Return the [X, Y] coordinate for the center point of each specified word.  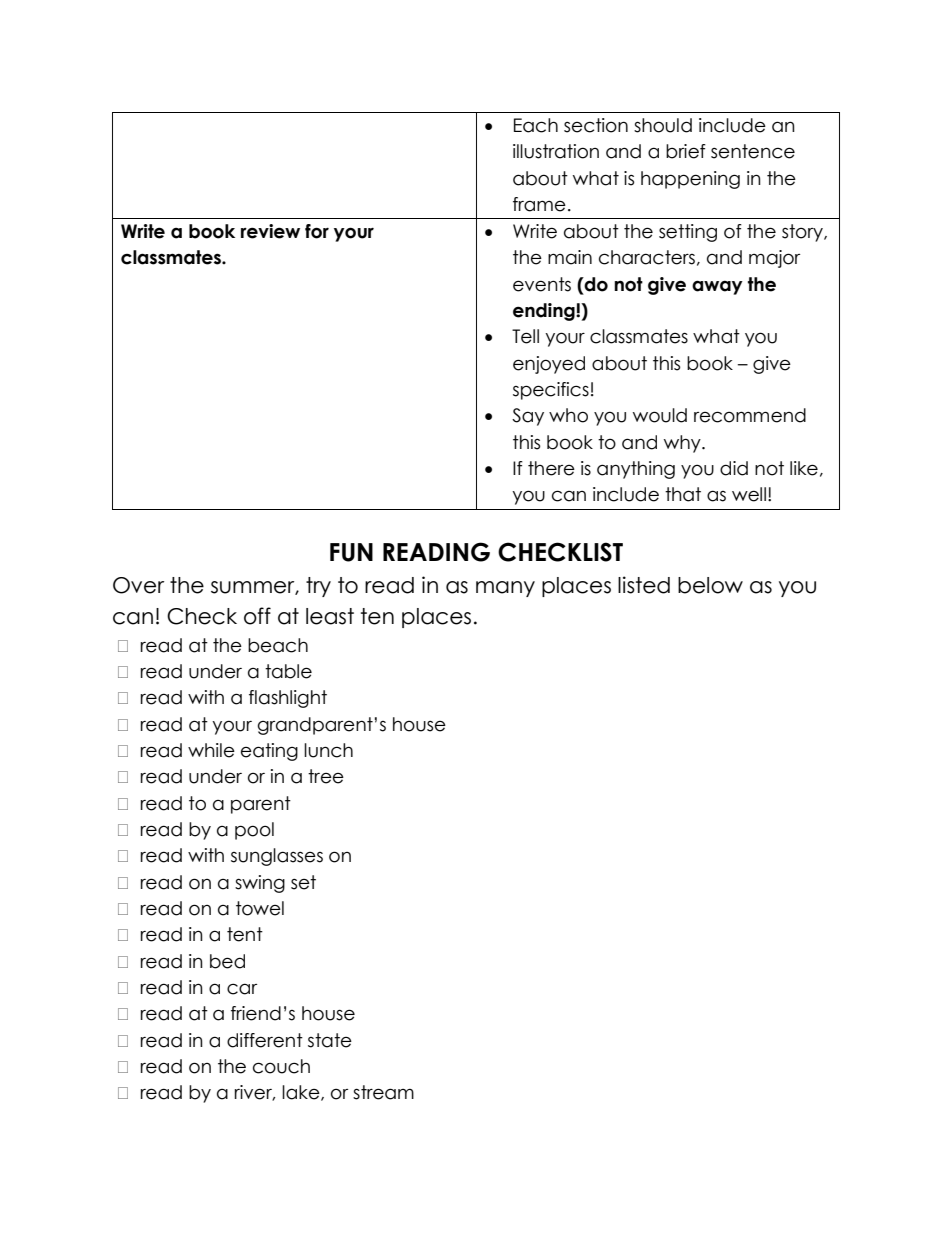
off [257, 616]
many [505, 589]
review [270, 231]
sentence [753, 151]
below [710, 585]
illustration [556, 151]
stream [383, 1092]
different [265, 1040]
